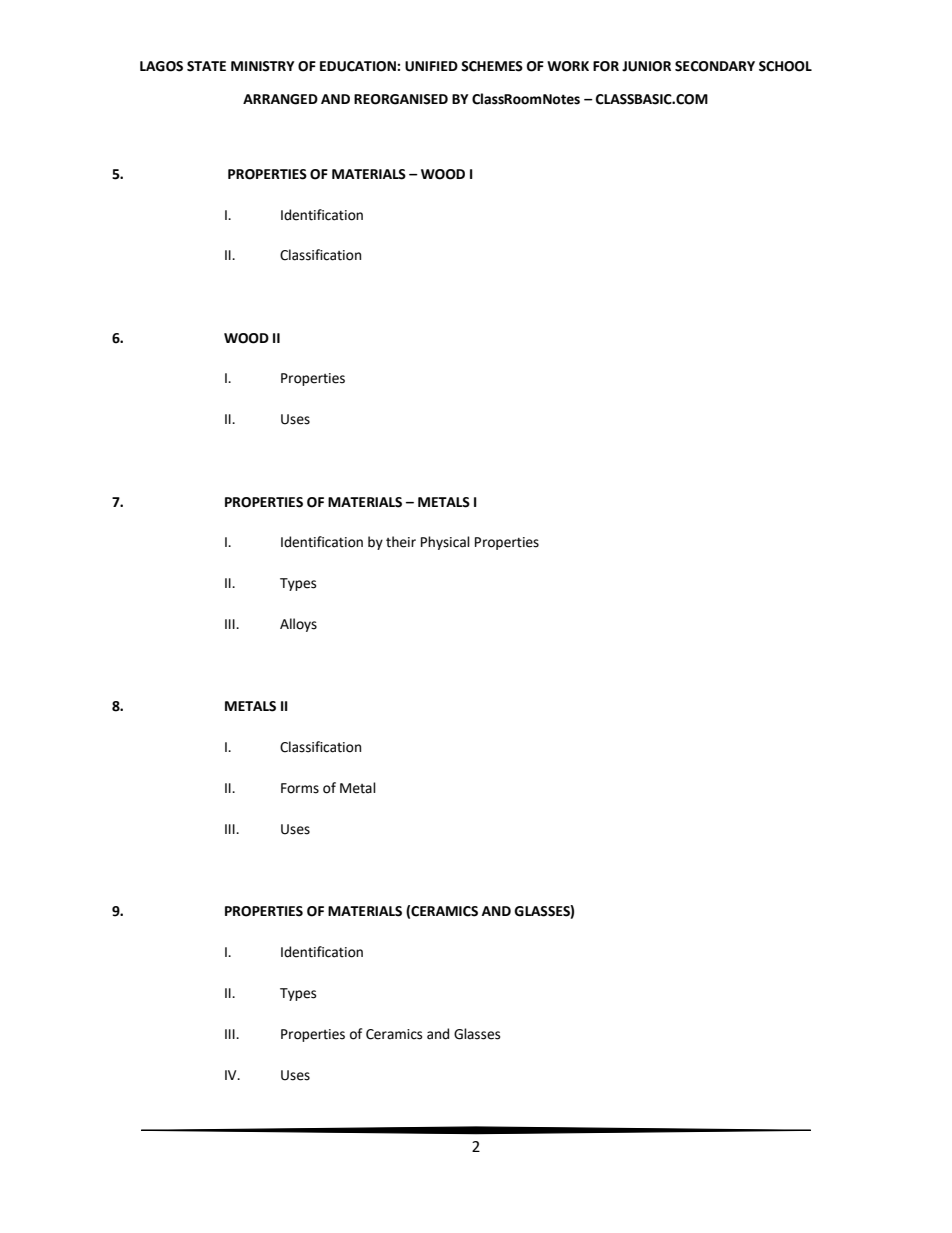 This page has width=952, height=1233. Describe the element at coordinates (298, 625) in the page. I see `Alloys` at that location.
